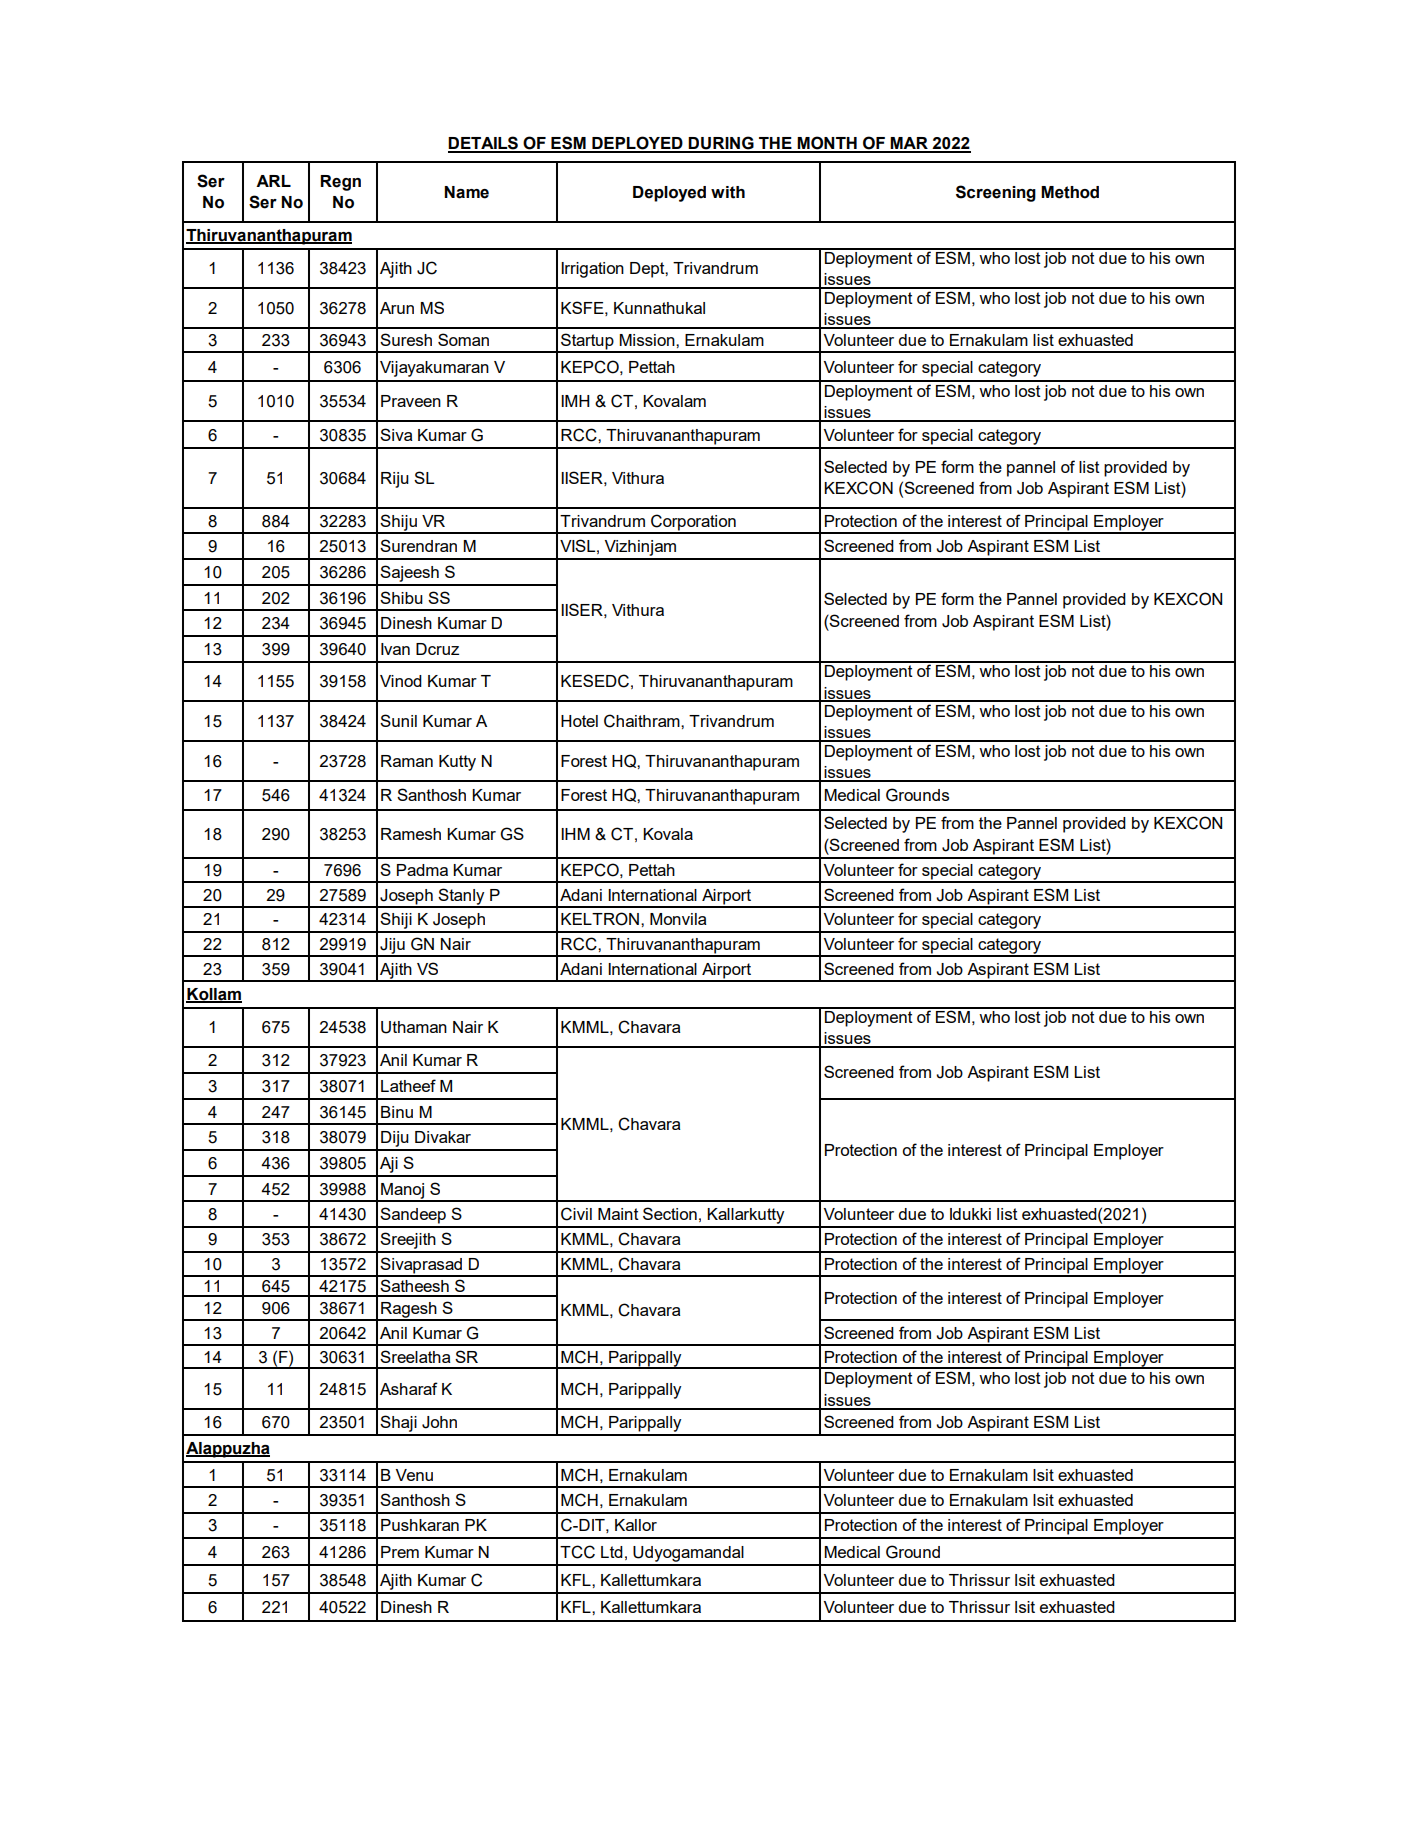 This screenshot has width=1424, height=1843. Describe the element at coordinates (648, 340) in the screenshot. I see `Mission` at that location.
